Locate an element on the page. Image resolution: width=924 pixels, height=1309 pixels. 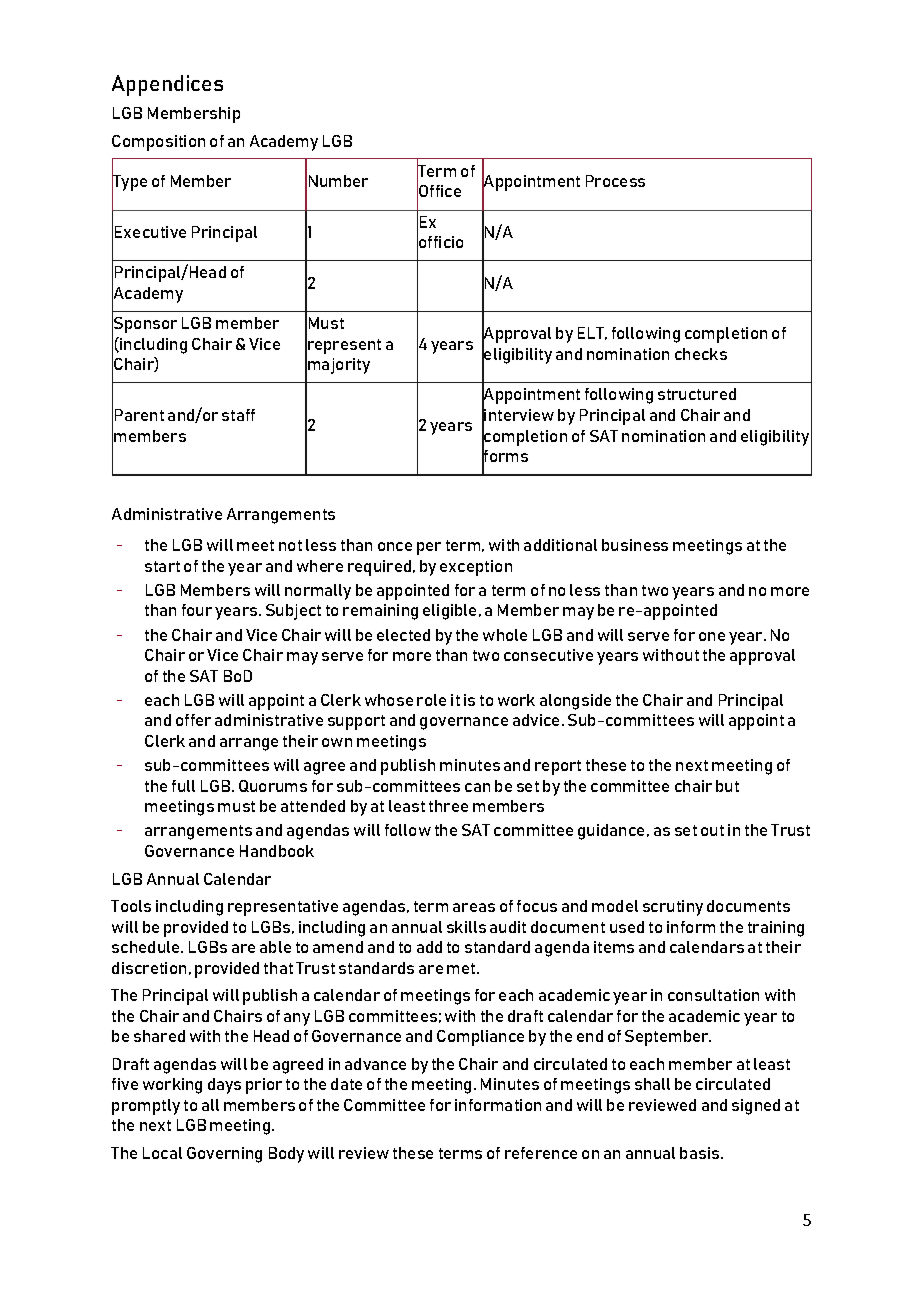
Process is located at coordinates (615, 181).
